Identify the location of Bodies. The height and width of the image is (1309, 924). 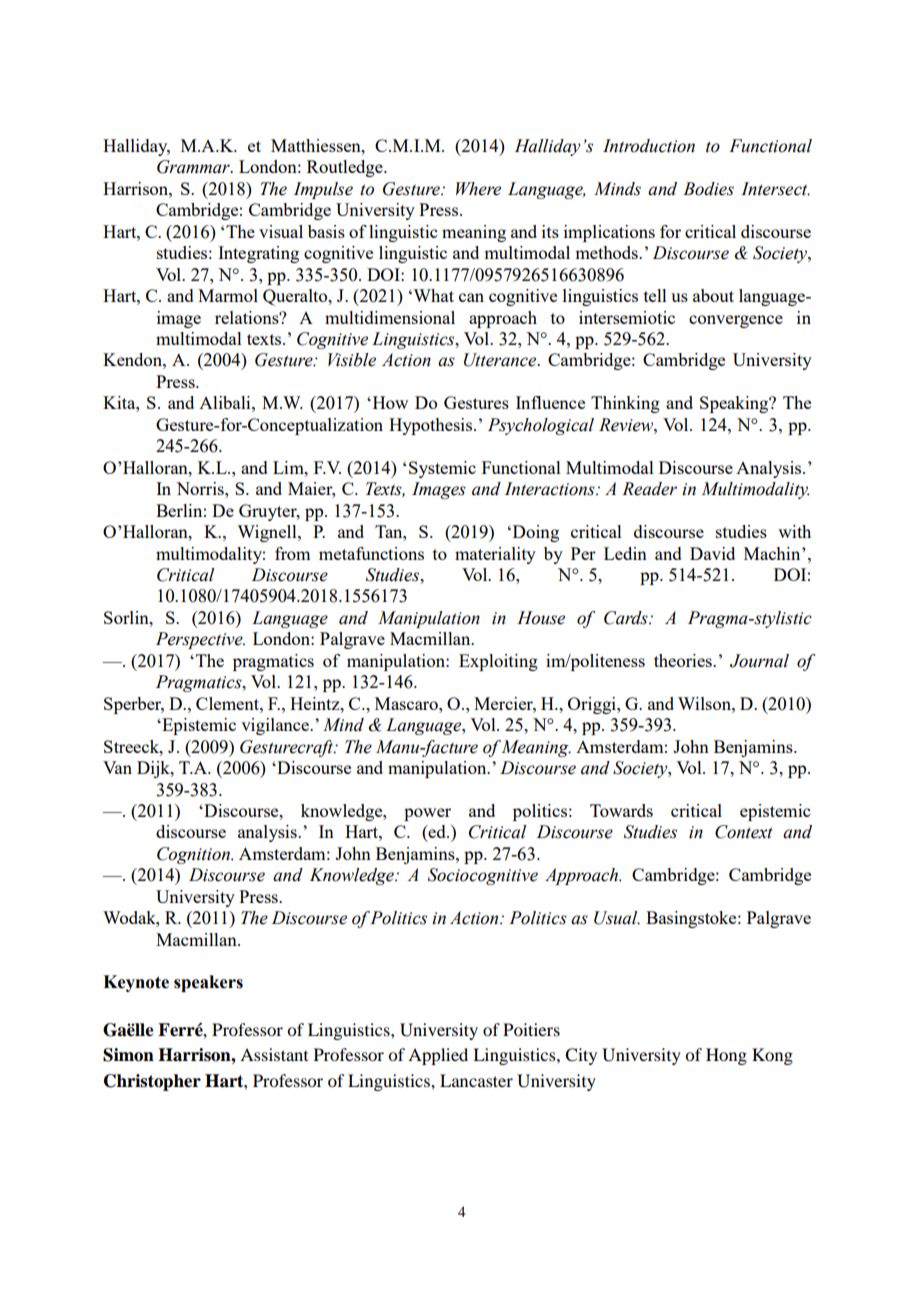
(708, 189).
